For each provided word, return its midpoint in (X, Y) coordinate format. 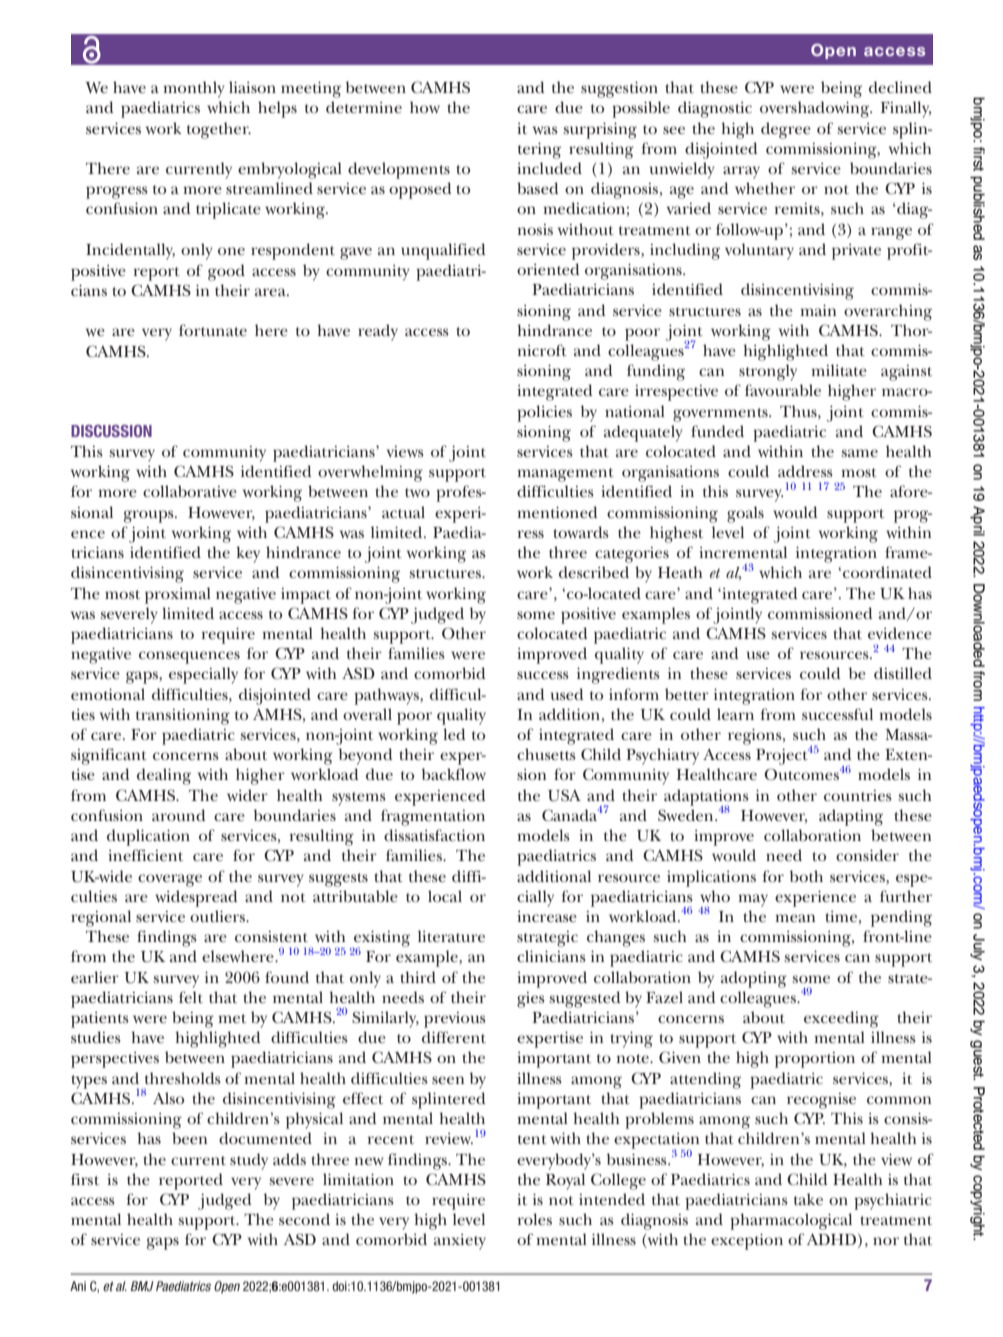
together (219, 130)
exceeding (841, 1019)
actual (403, 512)
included (549, 168)
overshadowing (816, 109)
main (818, 310)
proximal (178, 595)
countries (858, 795)
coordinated (887, 572)
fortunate (213, 330)
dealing (164, 776)
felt (191, 997)
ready (378, 332)
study (249, 1161)
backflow (454, 774)
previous (455, 1020)
